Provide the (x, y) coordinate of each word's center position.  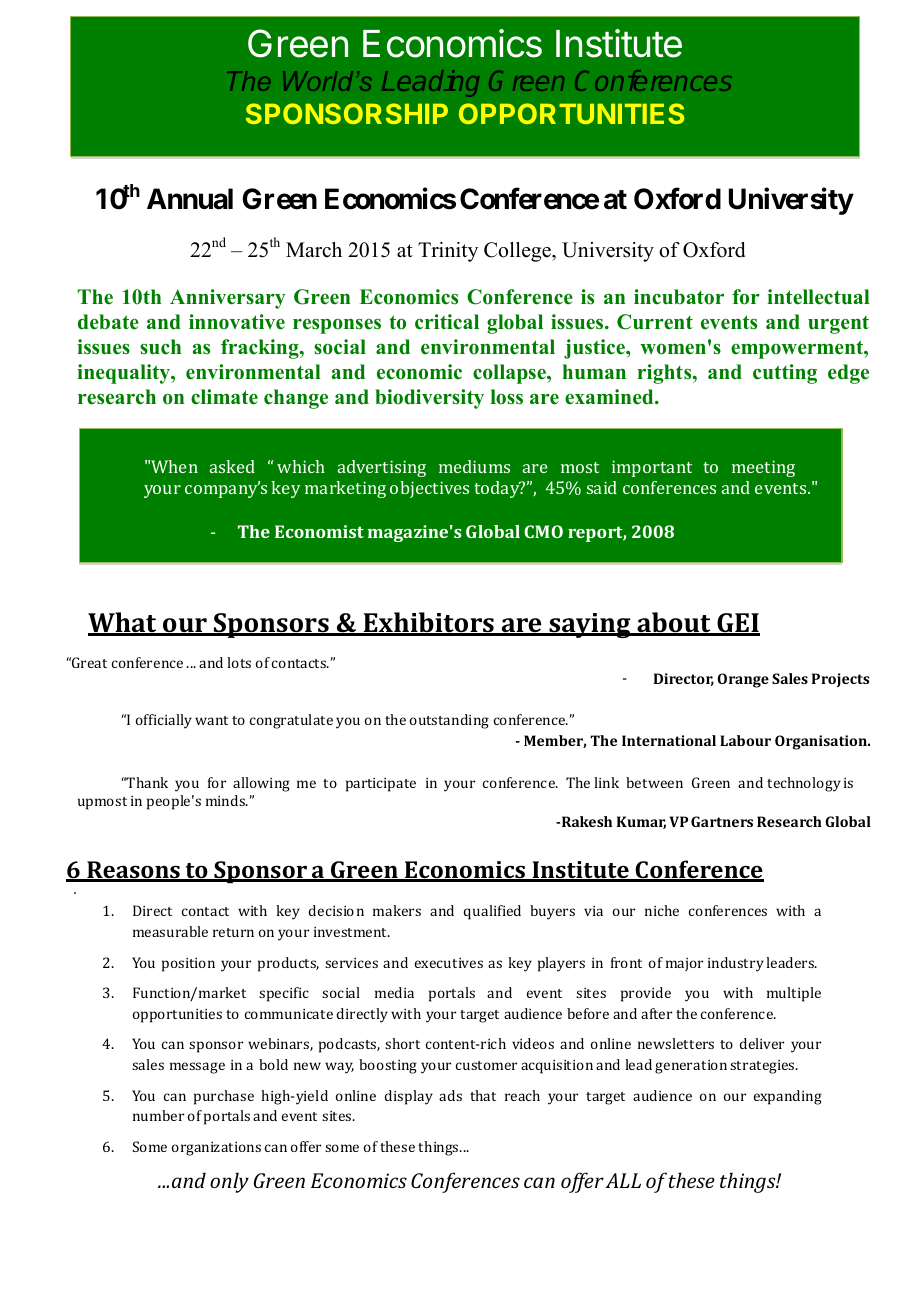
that (483, 1095)
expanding (788, 1097)
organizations (216, 1149)
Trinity (448, 252)
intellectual (818, 297)
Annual (190, 199)
